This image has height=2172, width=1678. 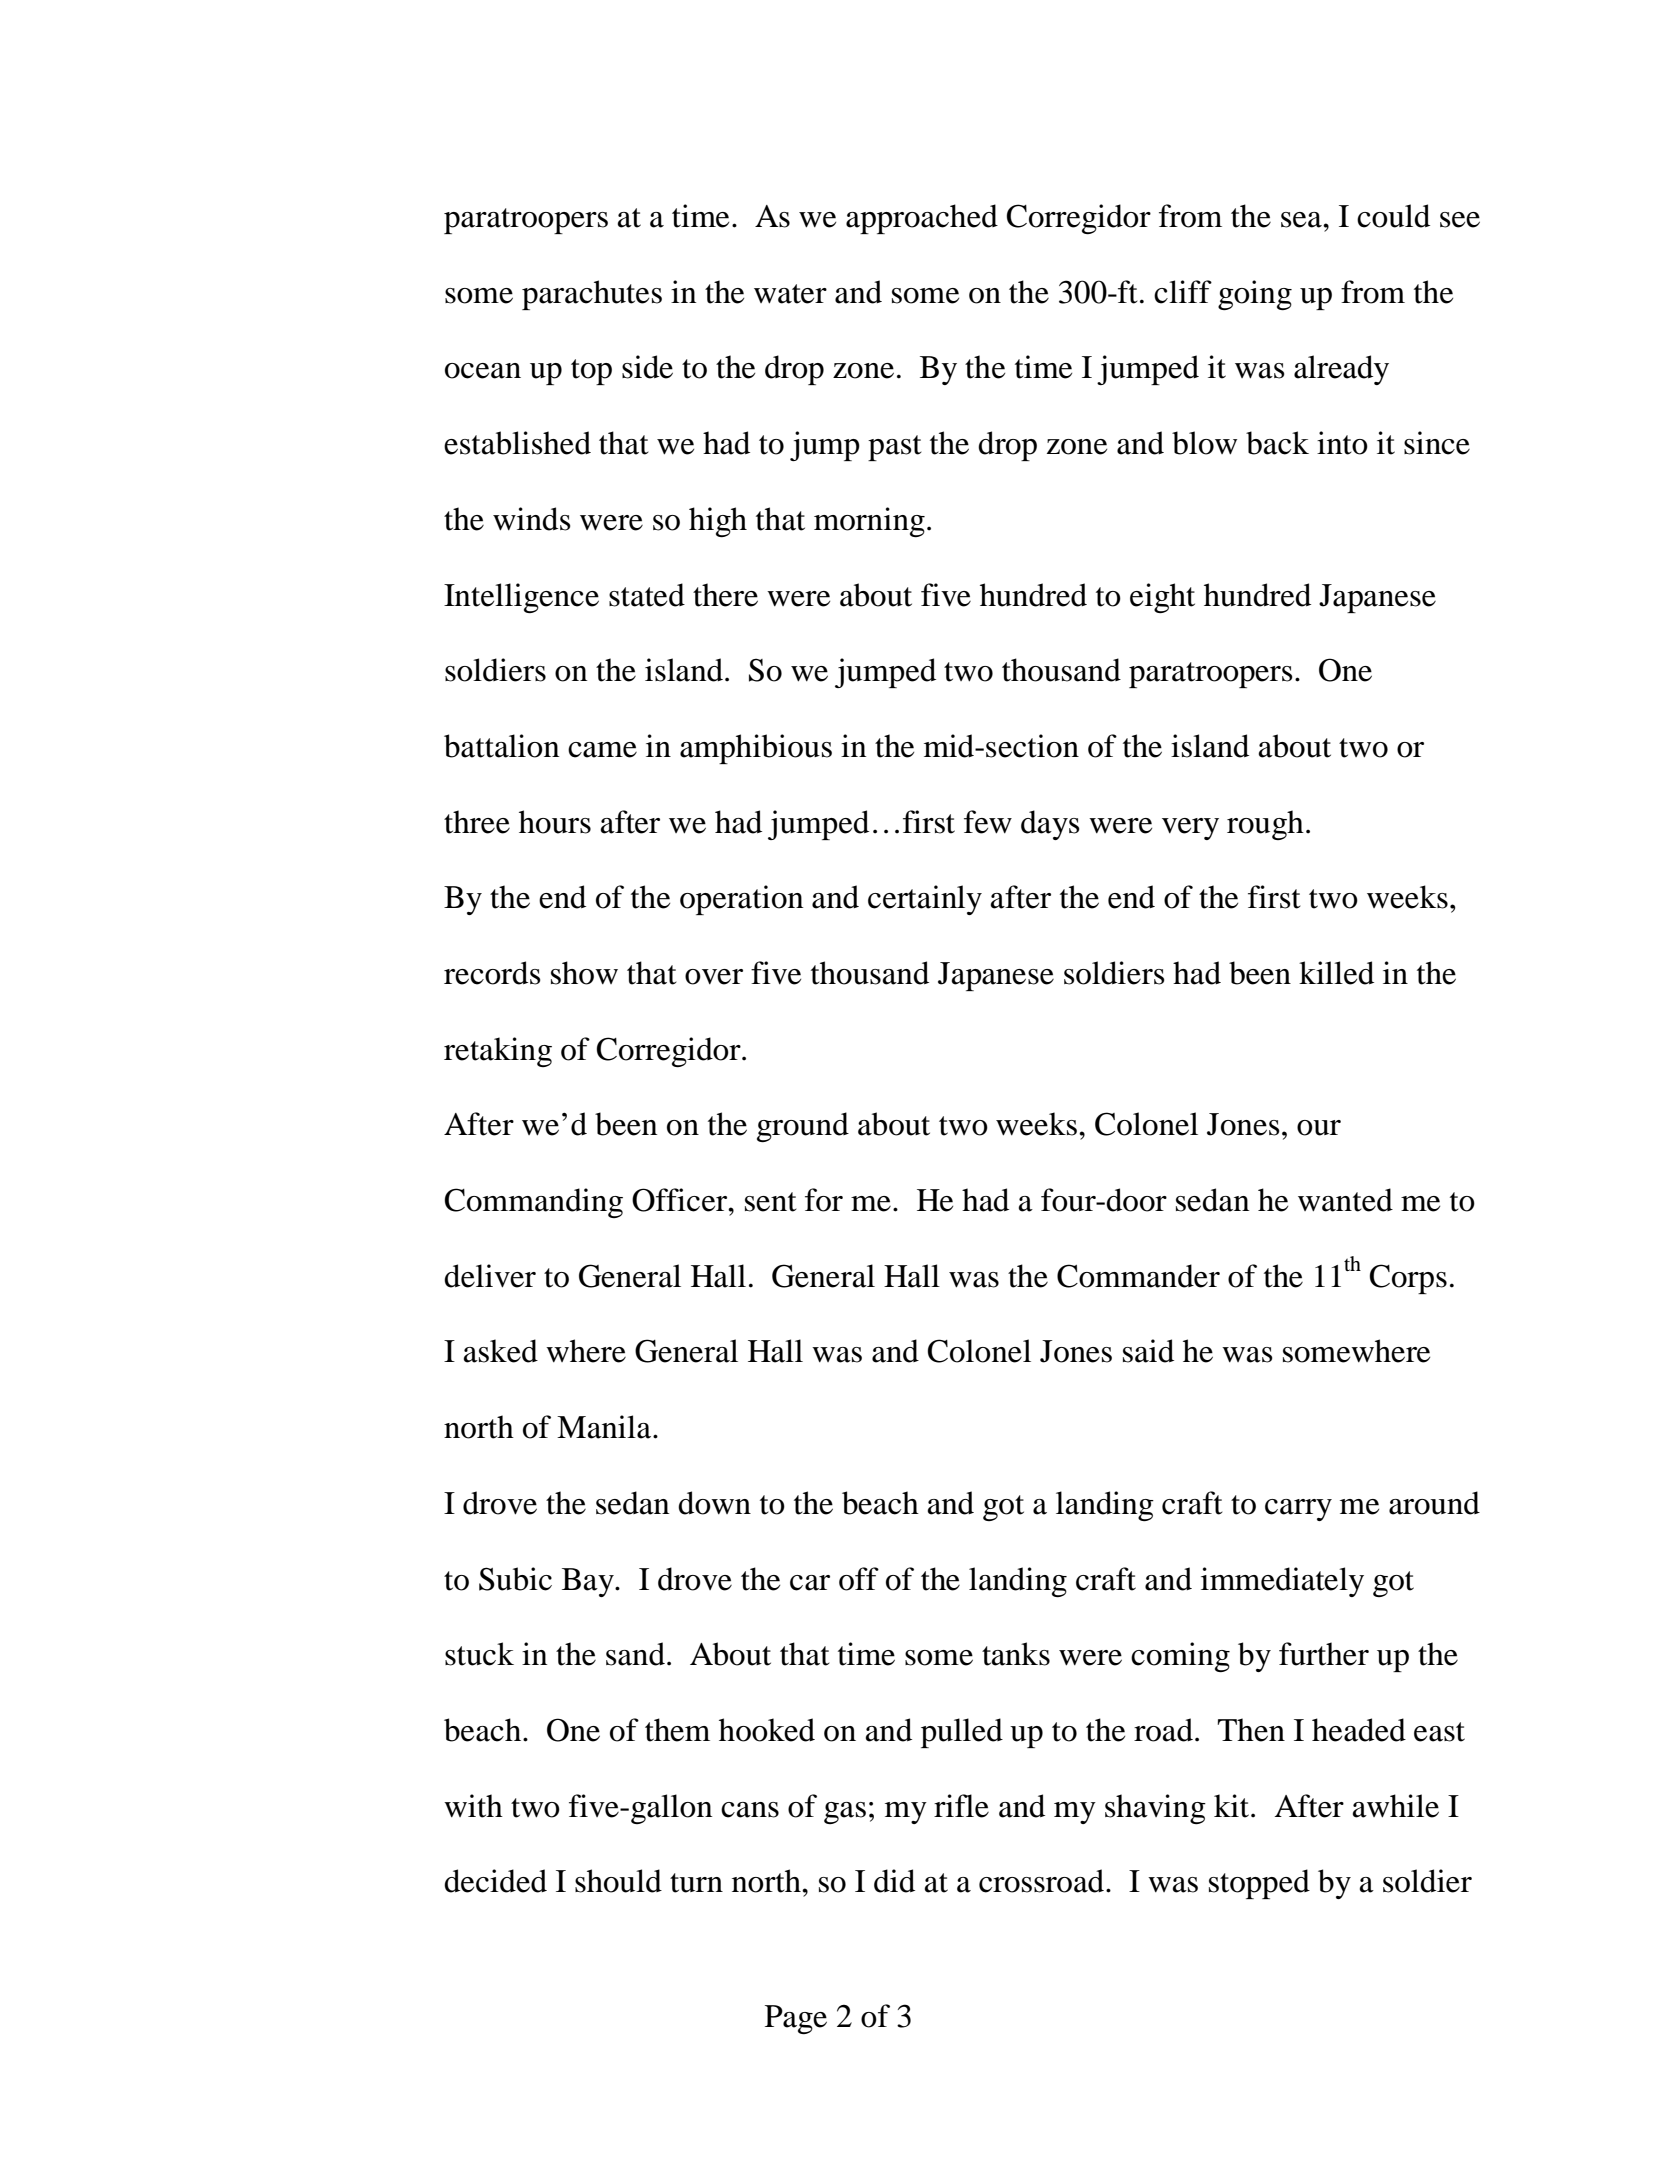 I want to click on wanted, so click(x=1345, y=1200).
